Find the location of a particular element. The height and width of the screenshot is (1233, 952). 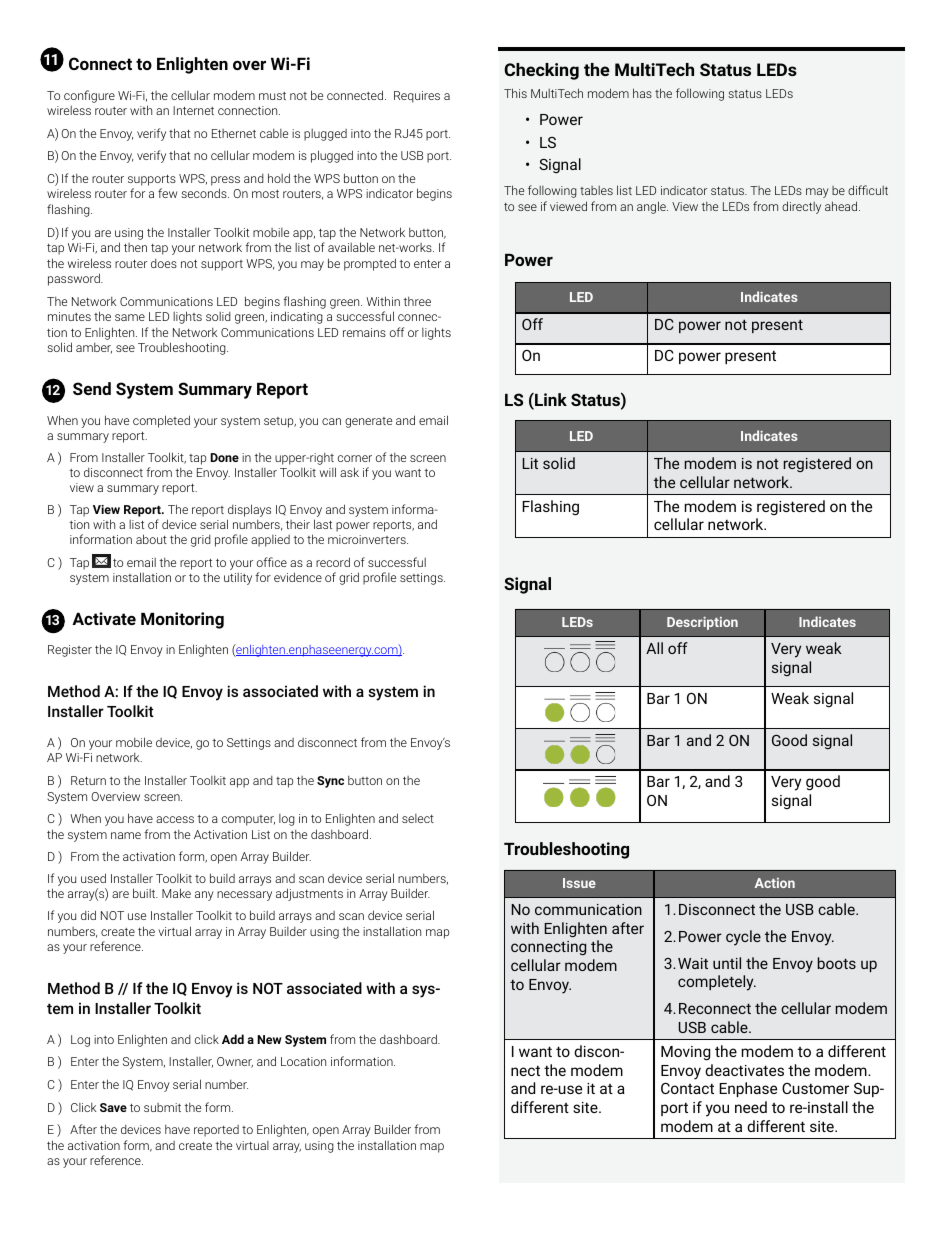

Link is located at coordinates (550, 401).
